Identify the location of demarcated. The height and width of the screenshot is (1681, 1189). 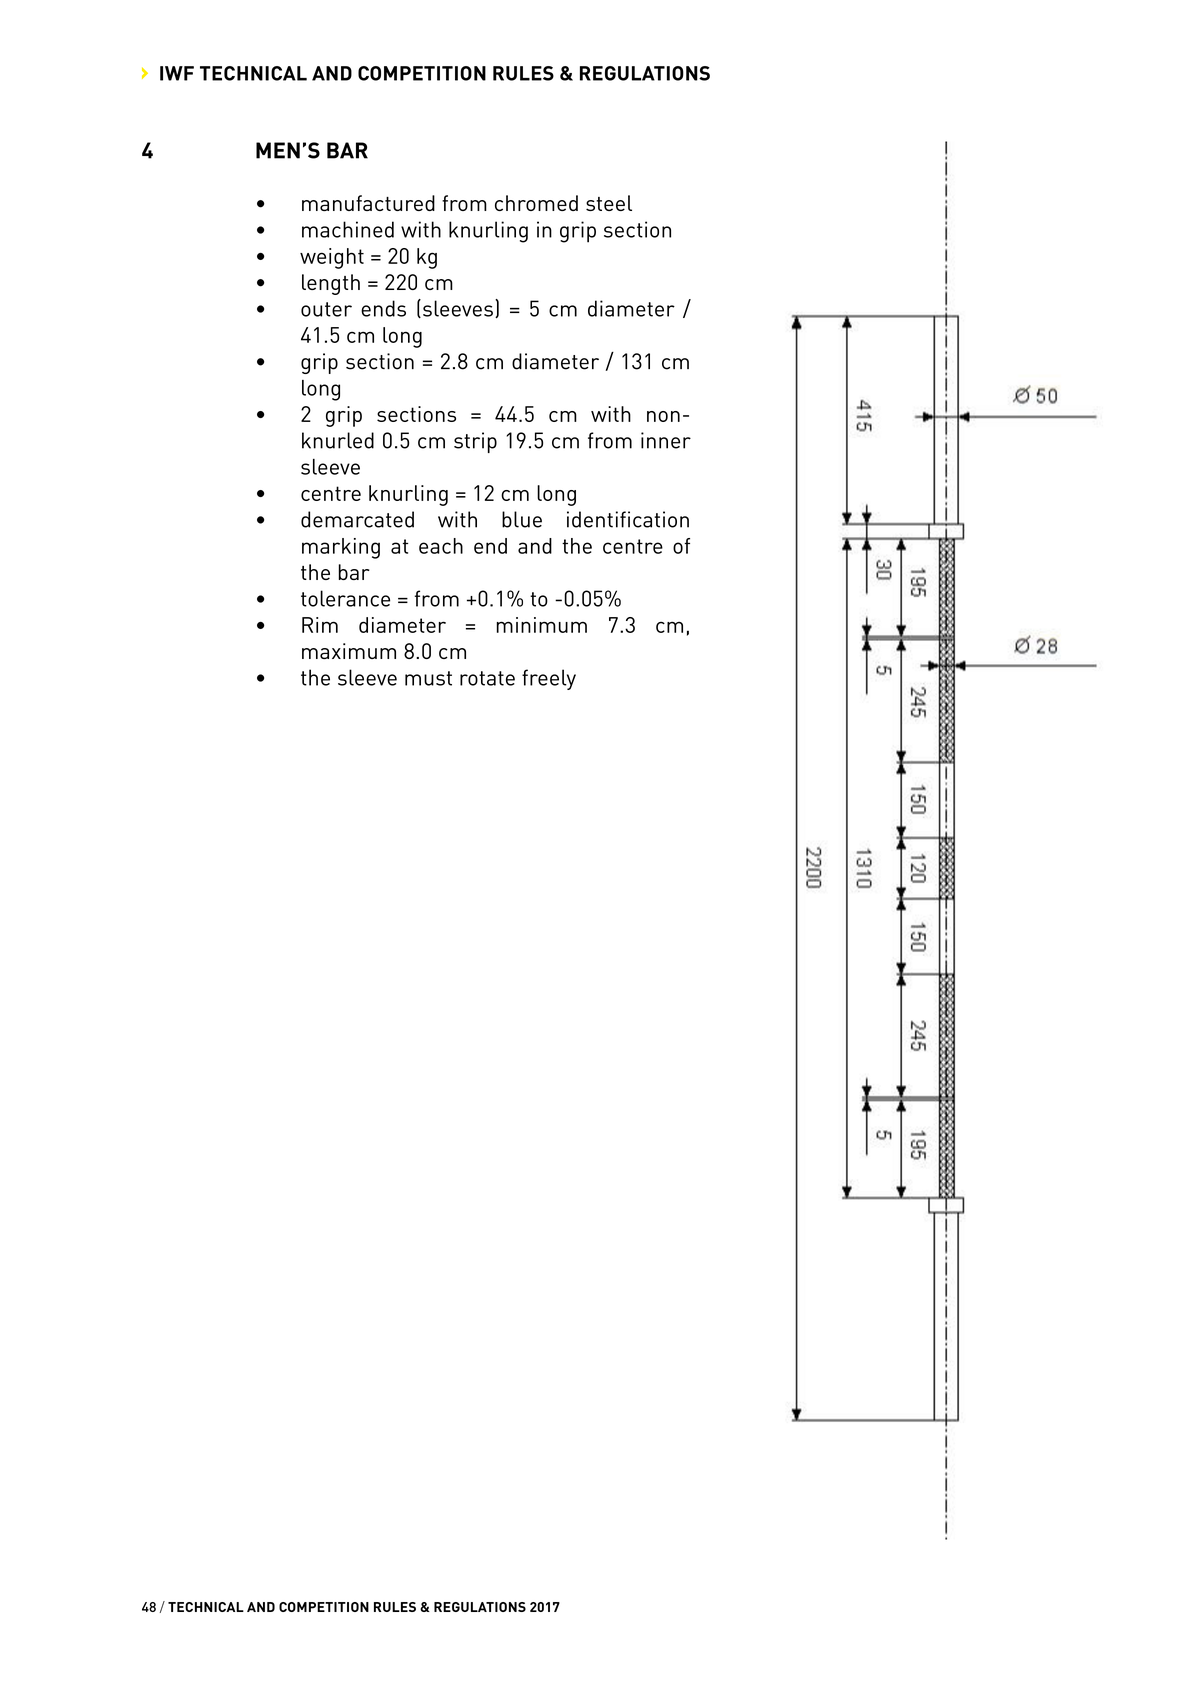
(357, 519).
